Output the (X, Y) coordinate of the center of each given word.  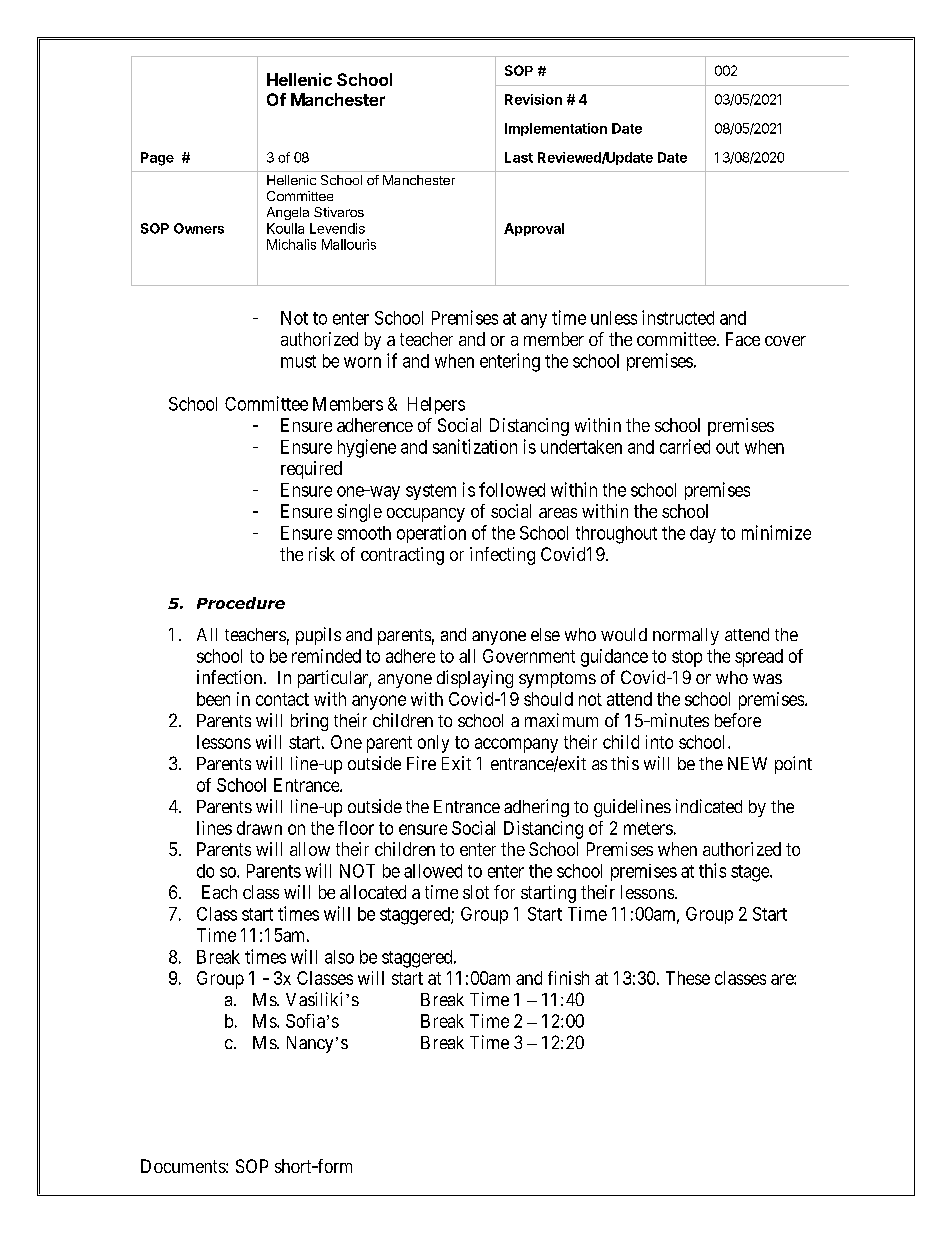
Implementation (556, 129)
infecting (502, 556)
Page (157, 159)
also (339, 957)
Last (519, 157)
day (703, 534)
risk (322, 554)
